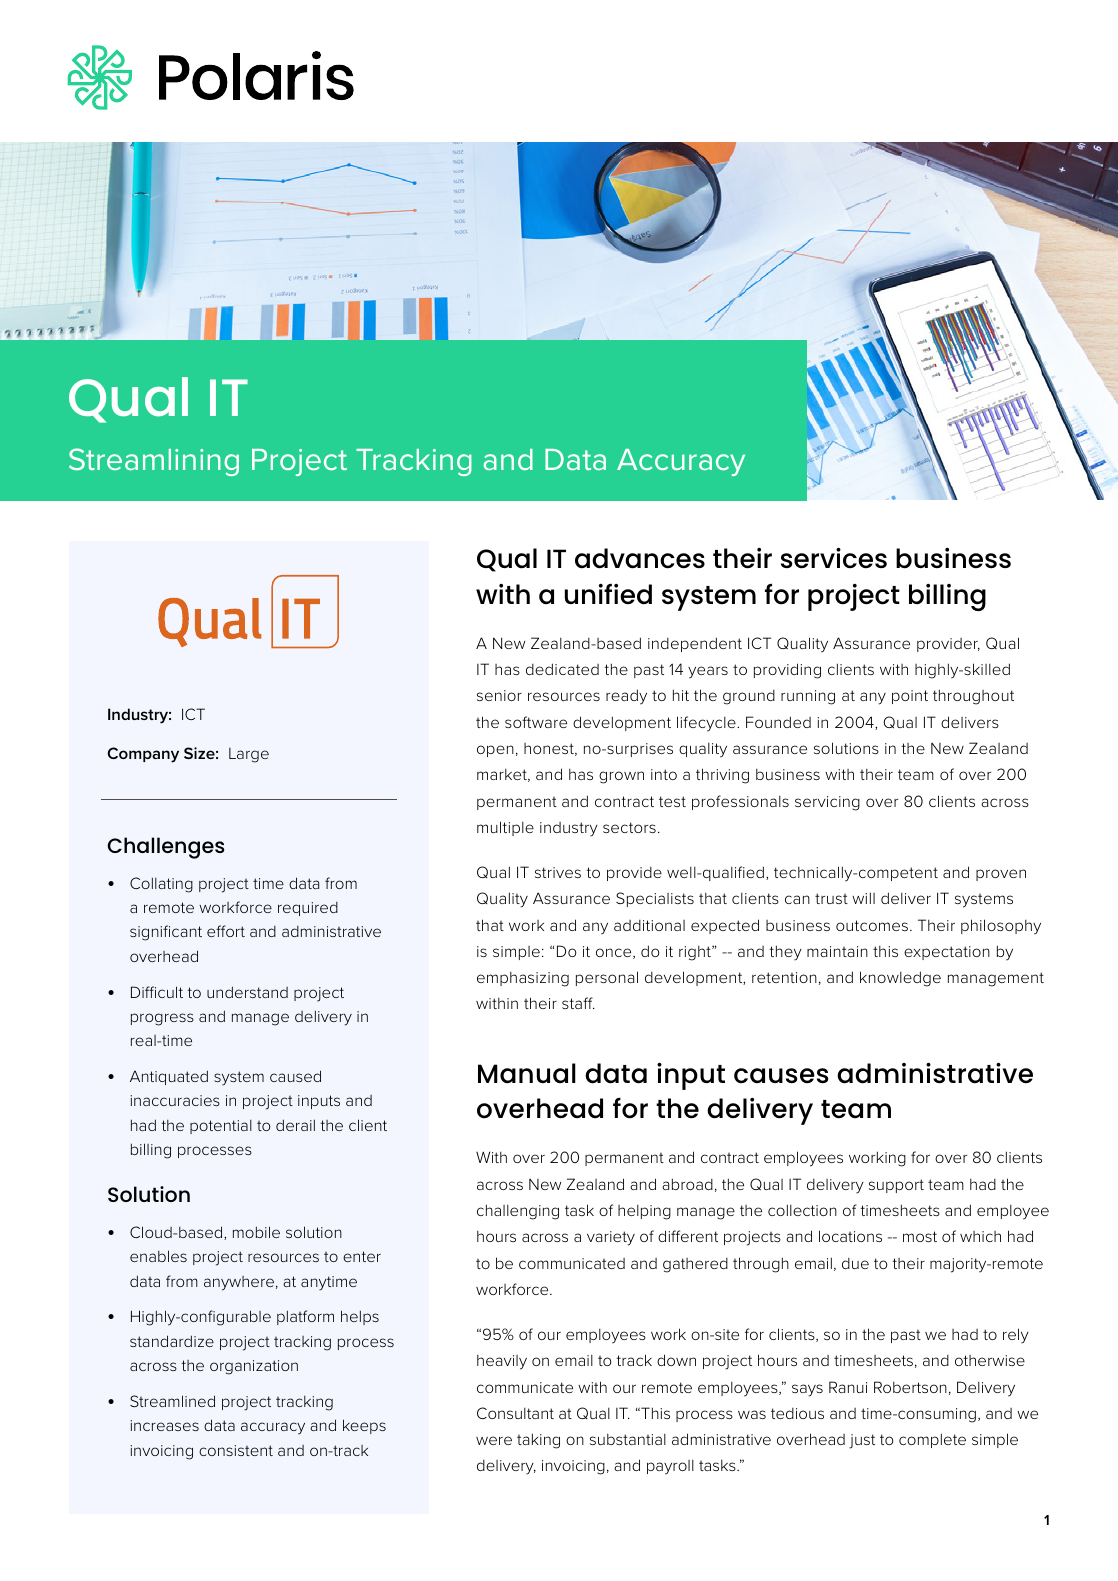  Describe the element at coordinates (236, 1450) in the page. I see `consistent` at that location.
